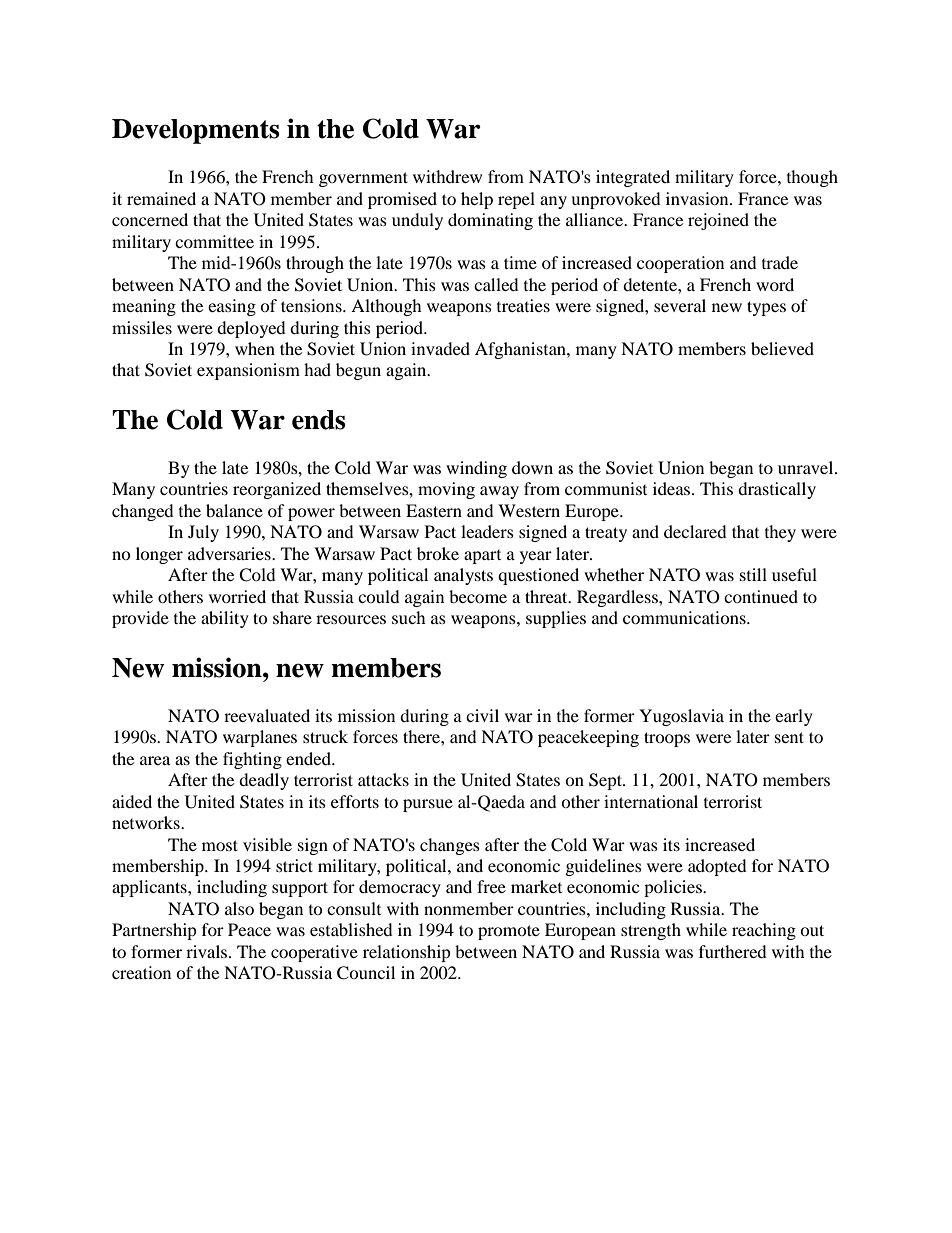 The height and width of the page is (1233, 952). Describe the element at coordinates (195, 131) in the page. I see `Developments` at that location.
